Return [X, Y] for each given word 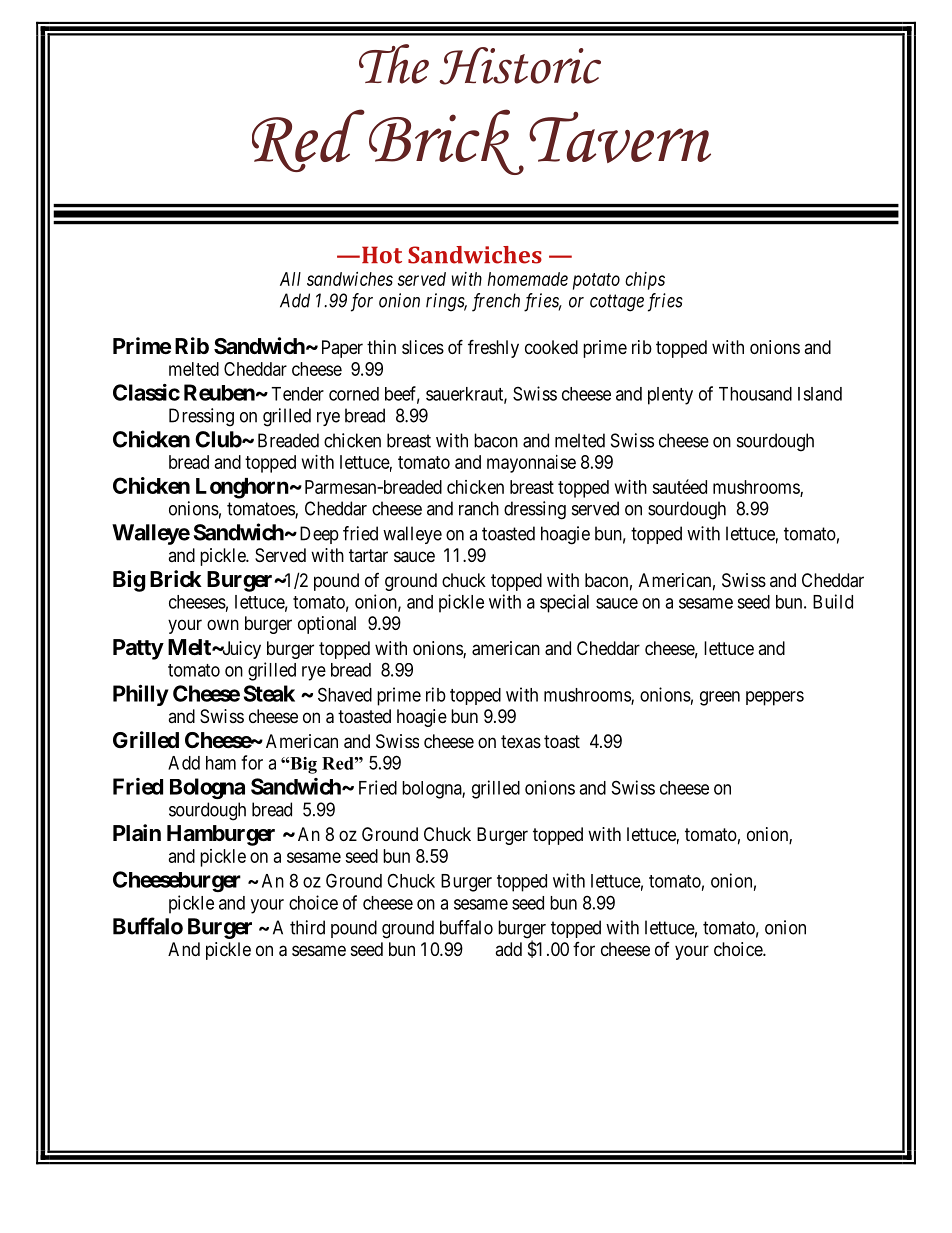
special [564, 603]
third [307, 927]
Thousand [755, 394]
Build [833, 601]
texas [521, 741]
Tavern [620, 137]
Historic [520, 66]
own [223, 624]
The [394, 64]
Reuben [220, 392]
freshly [493, 348]
